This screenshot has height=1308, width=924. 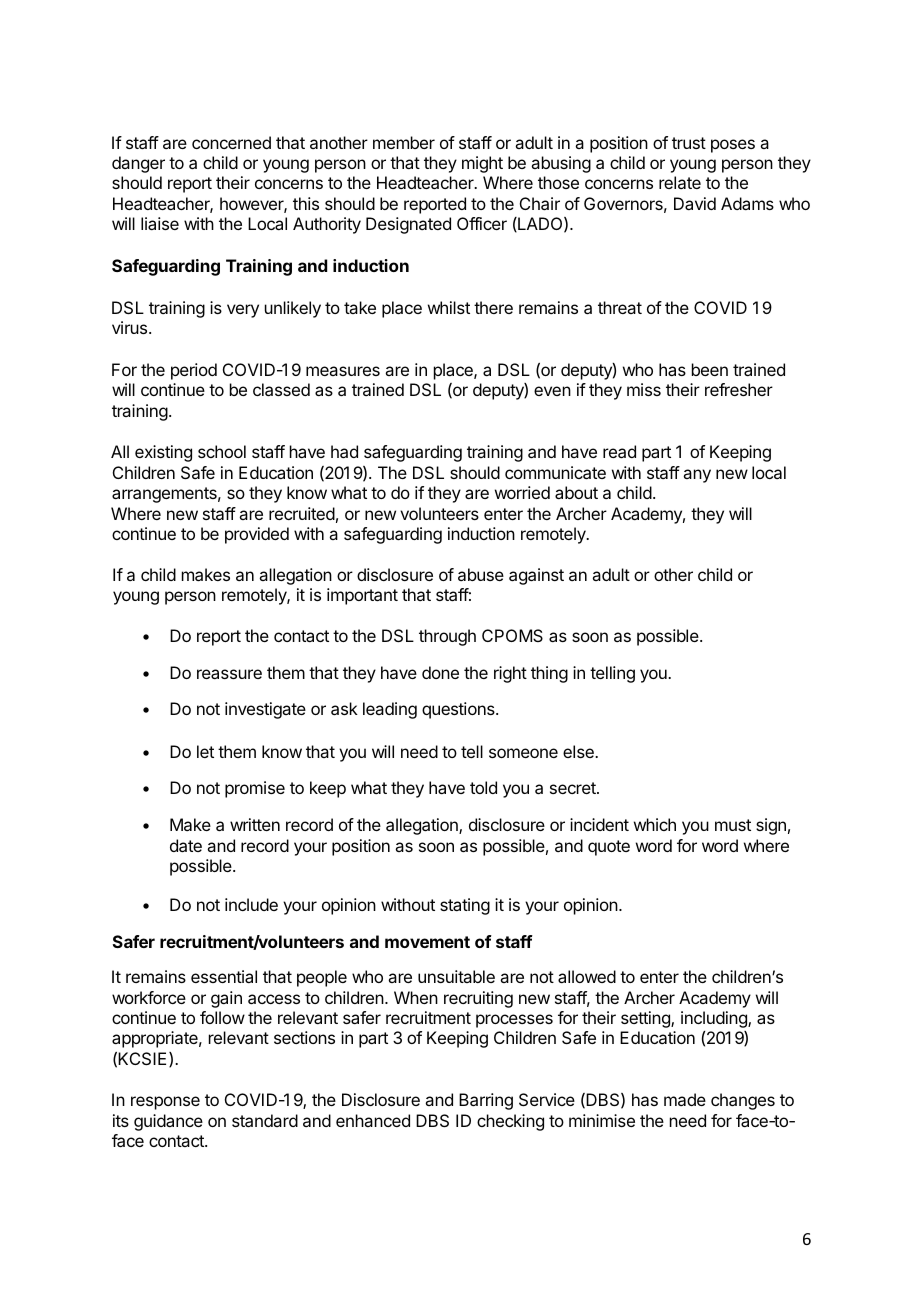 What do you see at coordinates (194, 371) in the screenshot?
I see `period` at bounding box center [194, 371].
